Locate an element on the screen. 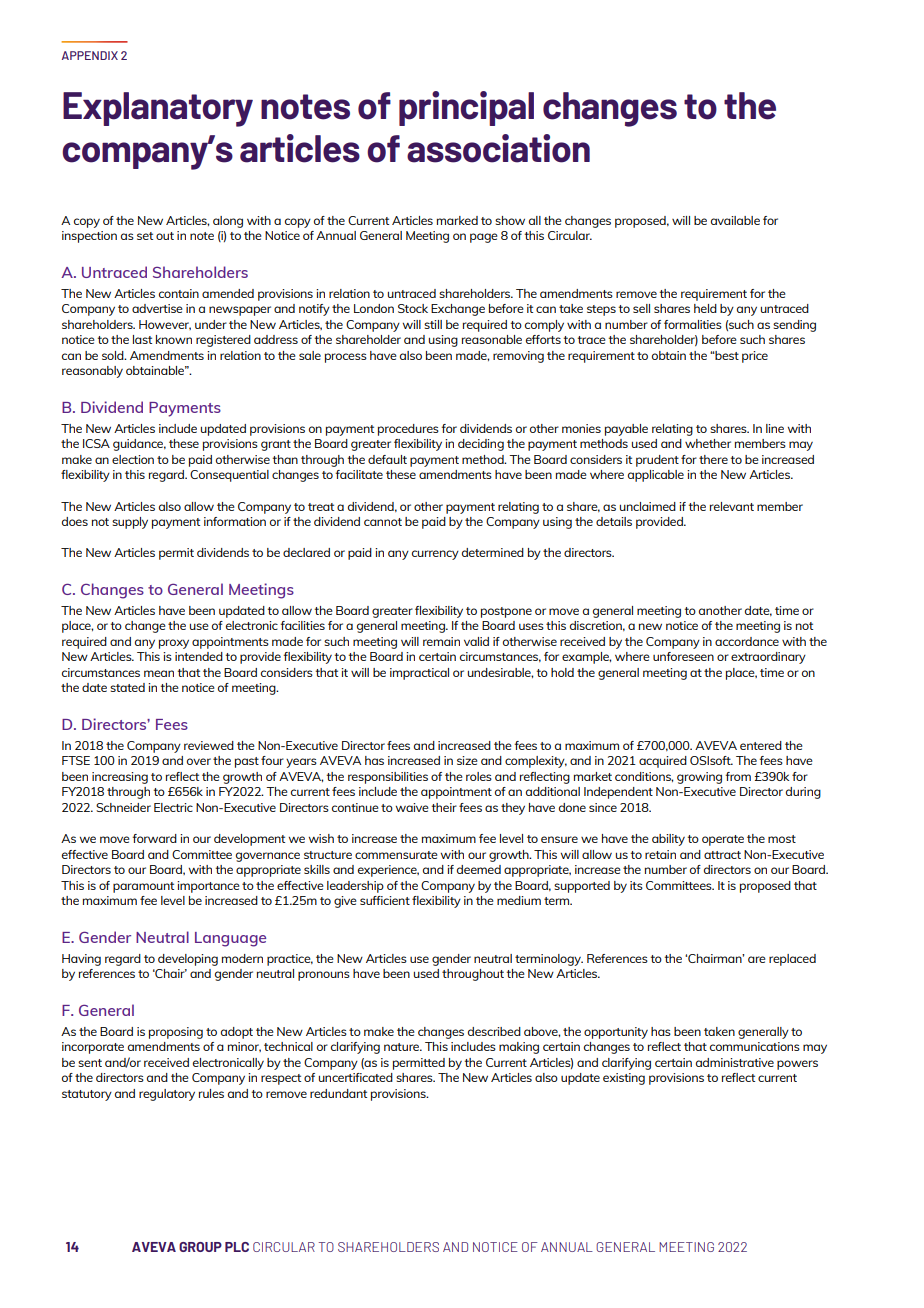 The image size is (924, 1308). operate is located at coordinates (723, 840).
